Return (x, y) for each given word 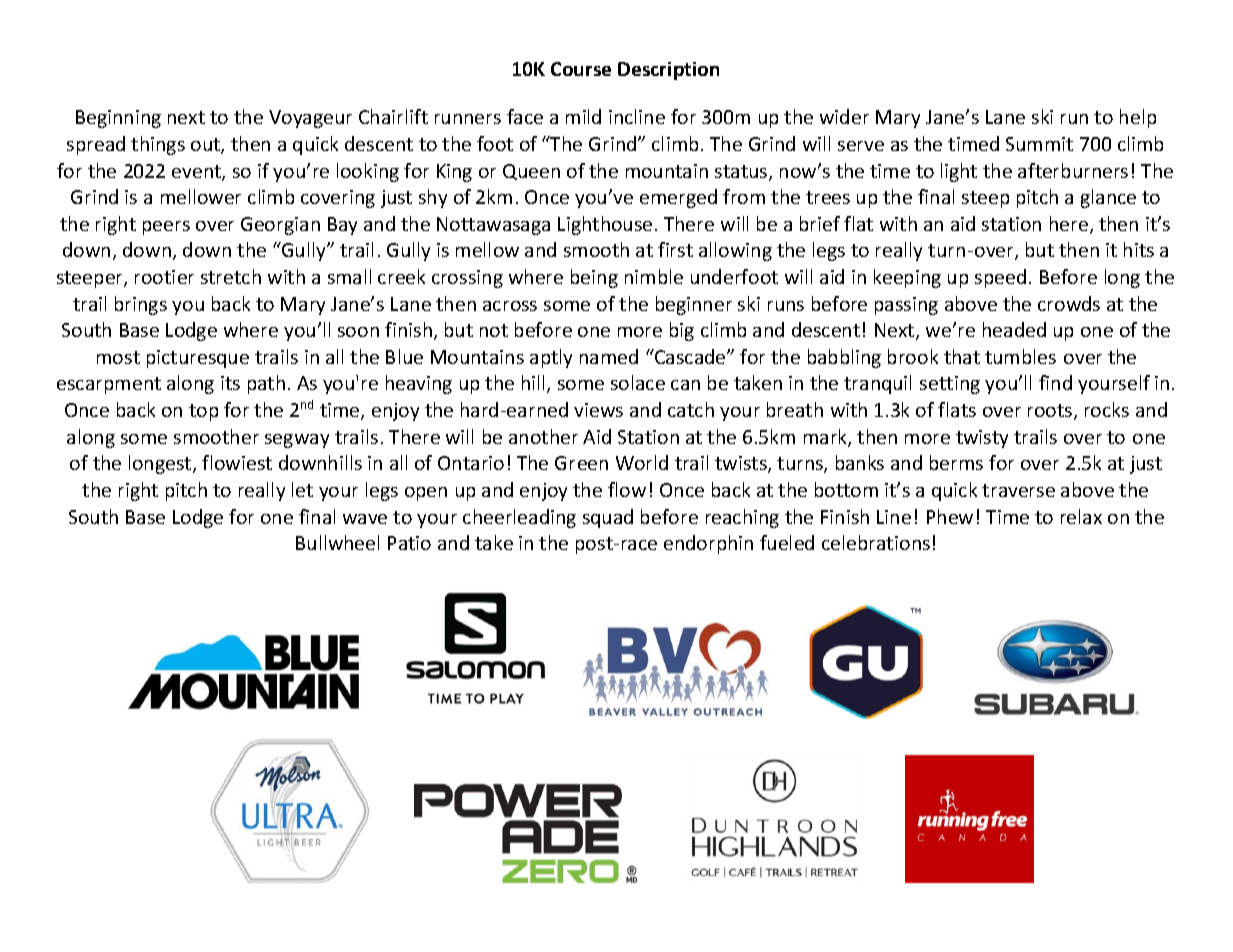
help (1138, 118)
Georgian (280, 226)
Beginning (118, 119)
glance (1108, 198)
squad (608, 518)
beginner (694, 305)
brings (141, 305)
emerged (678, 198)
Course (581, 69)
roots (1051, 412)
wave (365, 519)
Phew (950, 516)
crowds (1069, 303)
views (598, 410)
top (203, 412)
